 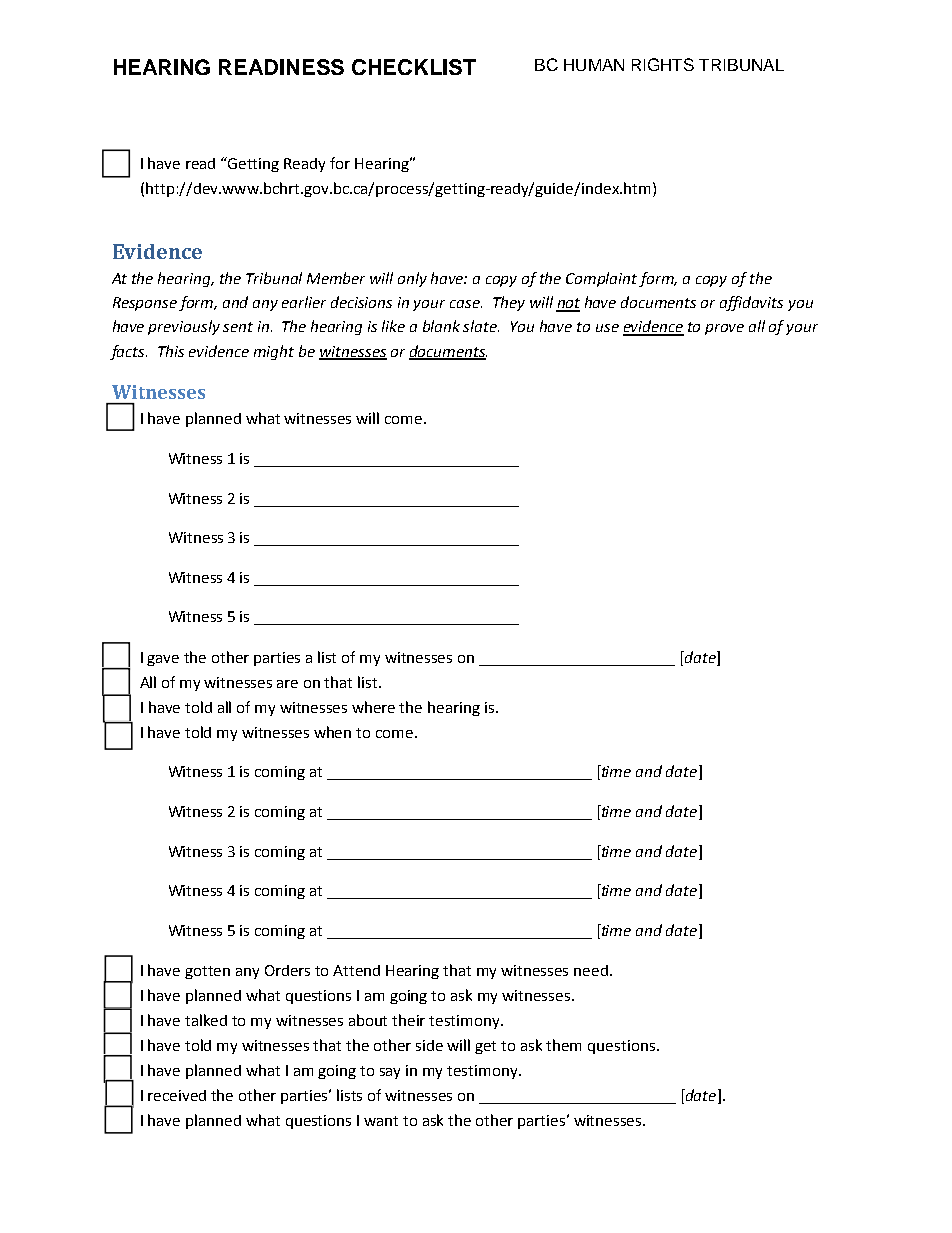 I want to click on RIGHTS, so click(x=663, y=64).
